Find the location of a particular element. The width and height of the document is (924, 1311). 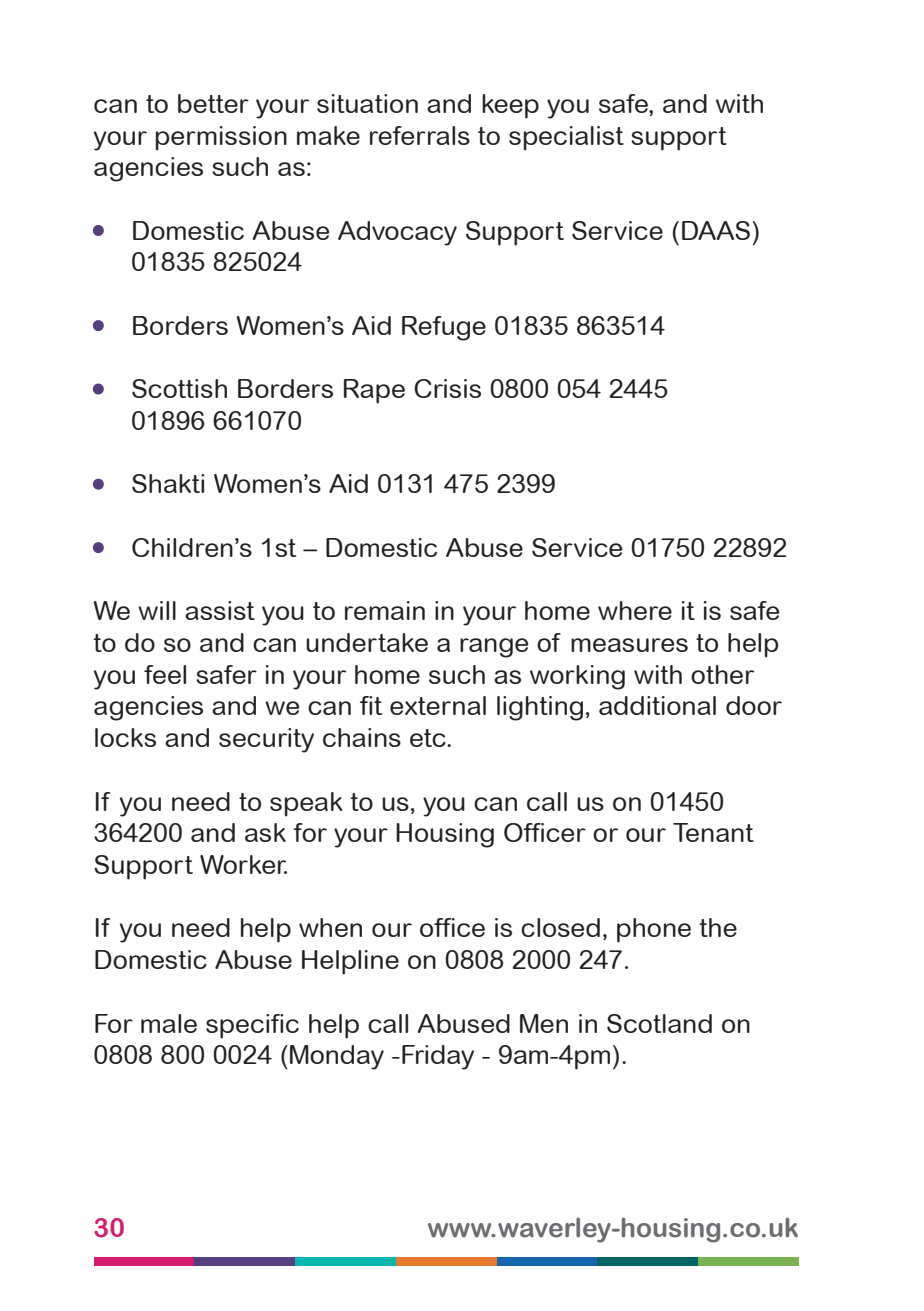

male is located at coordinates (169, 1023).
